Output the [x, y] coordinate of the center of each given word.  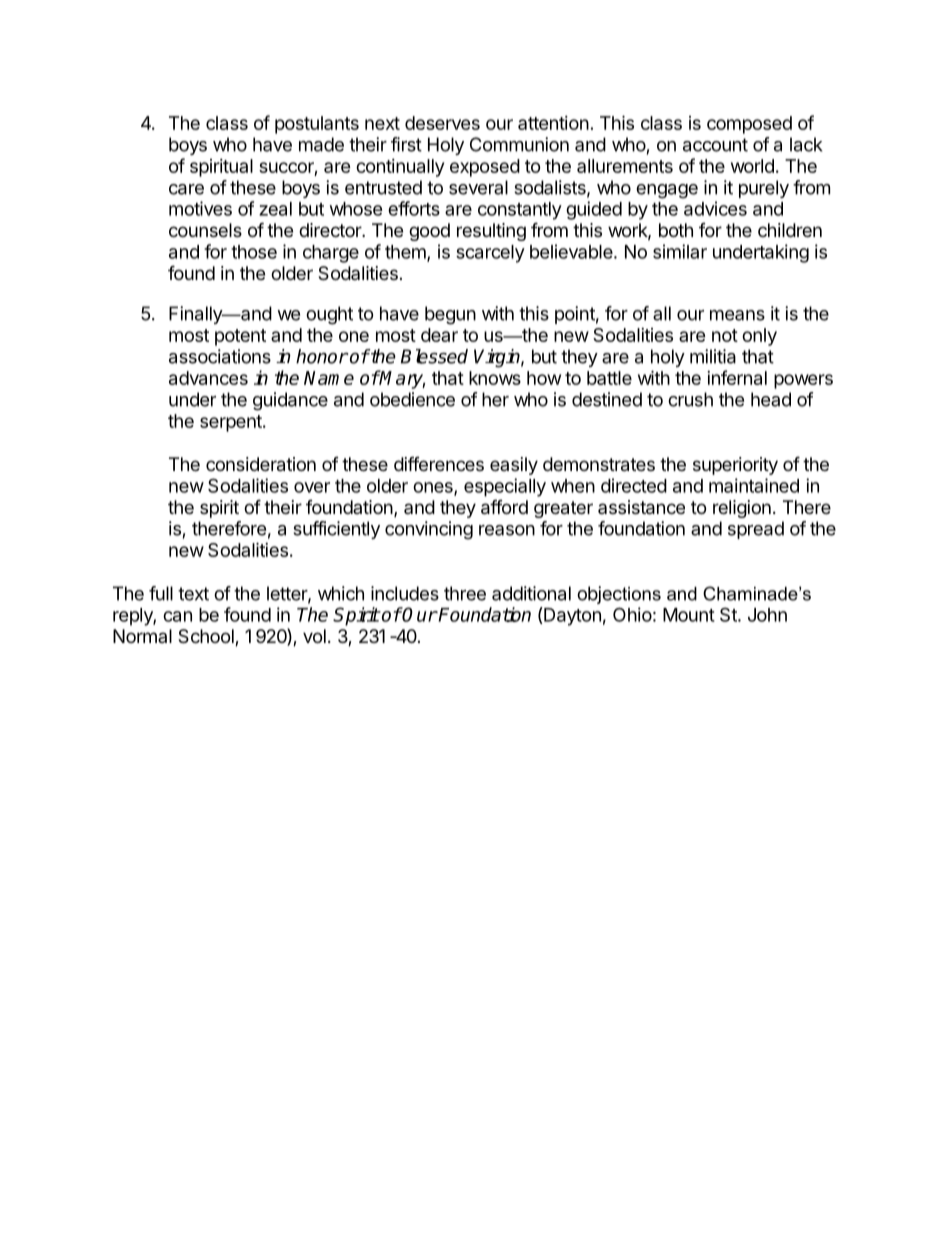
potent [240, 337]
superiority [735, 466]
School [207, 637]
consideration [261, 464]
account [715, 145]
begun [450, 315]
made [321, 144]
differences [439, 463]
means [737, 315]
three [465, 593]
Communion [519, 144]
